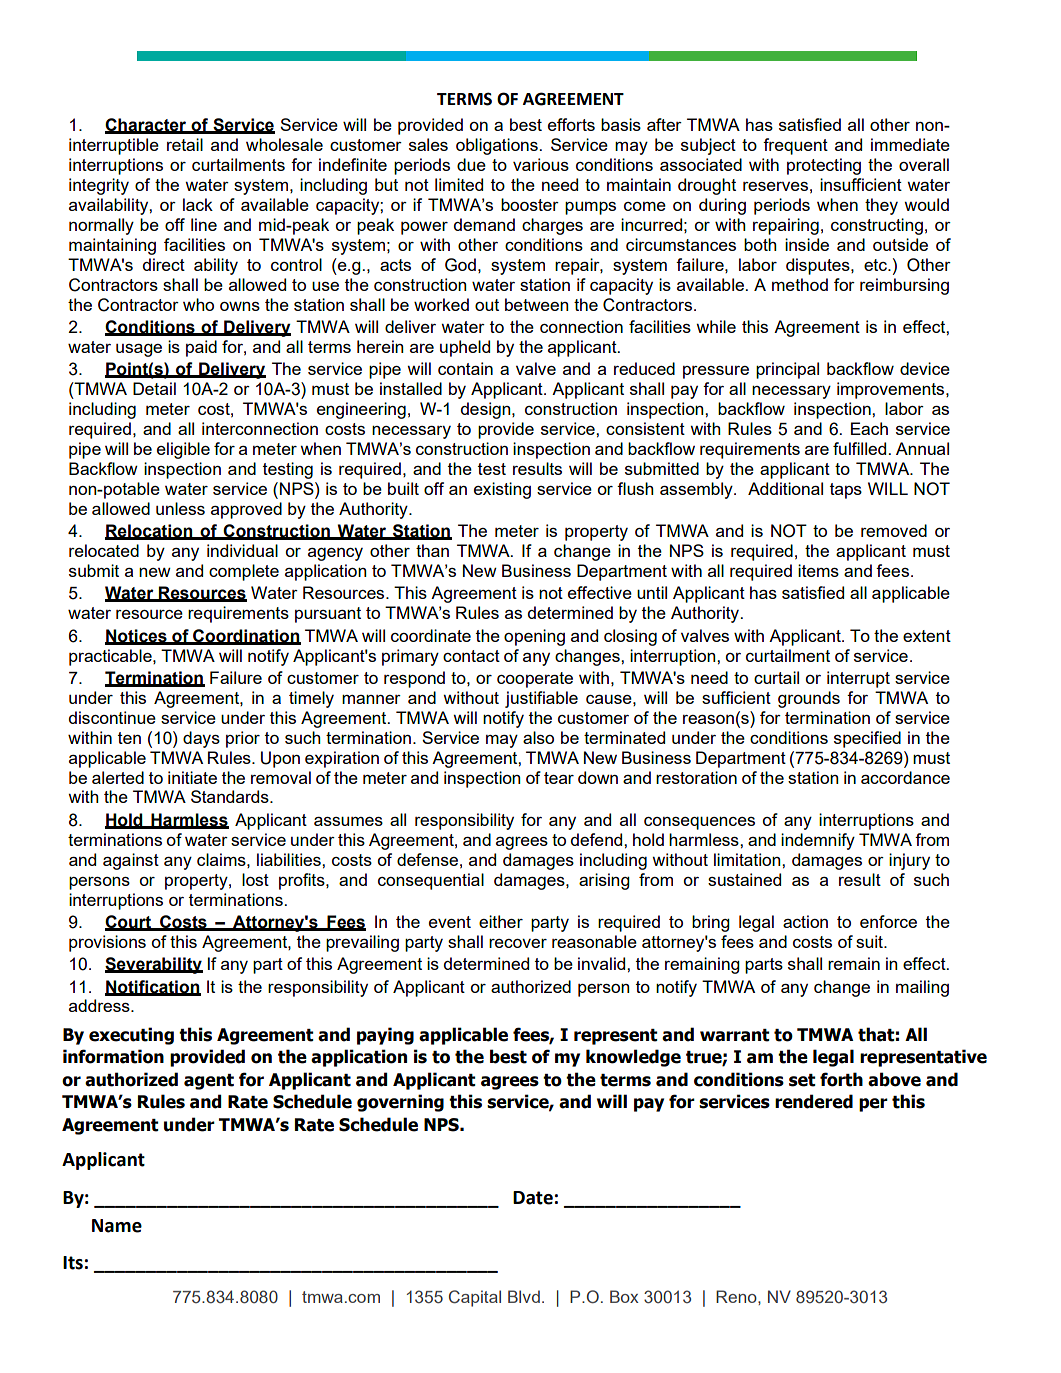 The width and height of the screenshot is (1061, 1373). I want to click on grounds, so click(809, 699).
